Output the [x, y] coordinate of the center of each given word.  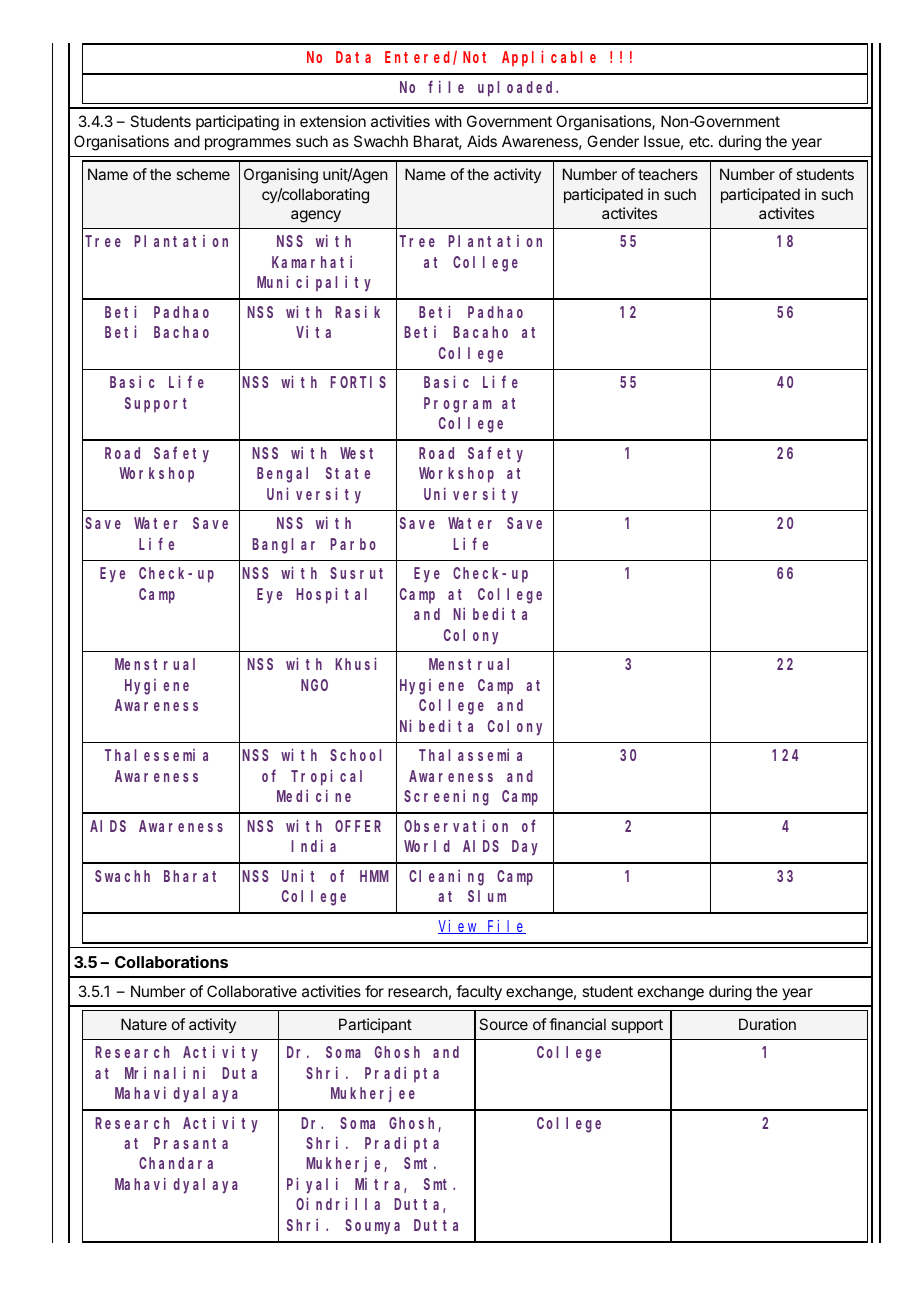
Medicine [314, 795]
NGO [314, 685]
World [427, 846]
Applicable [549, 58]
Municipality [314, 283]
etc [700, 141]
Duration [767, 1024]
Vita [313, 332]
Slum [487, 896]
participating [237, 123]
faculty [479, 993]
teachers [668, 174]
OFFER [358, 826]
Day [525, 848]
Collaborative [252, 991]
